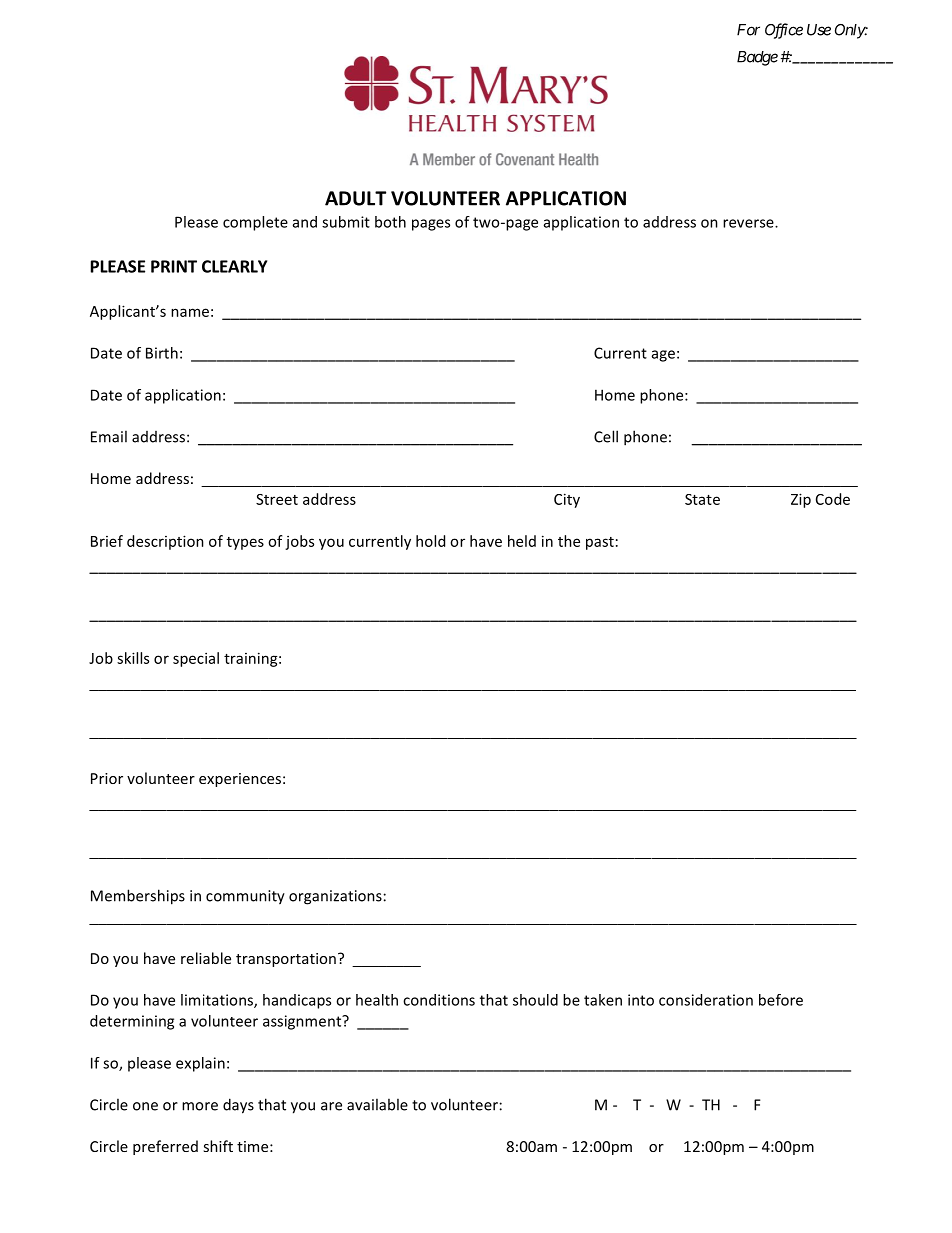 This screenshot has width=952, height=1233. What do you see at coordinates (255, 223) in the screenshot?
I see `complete` at bounding box center [255, 223].
